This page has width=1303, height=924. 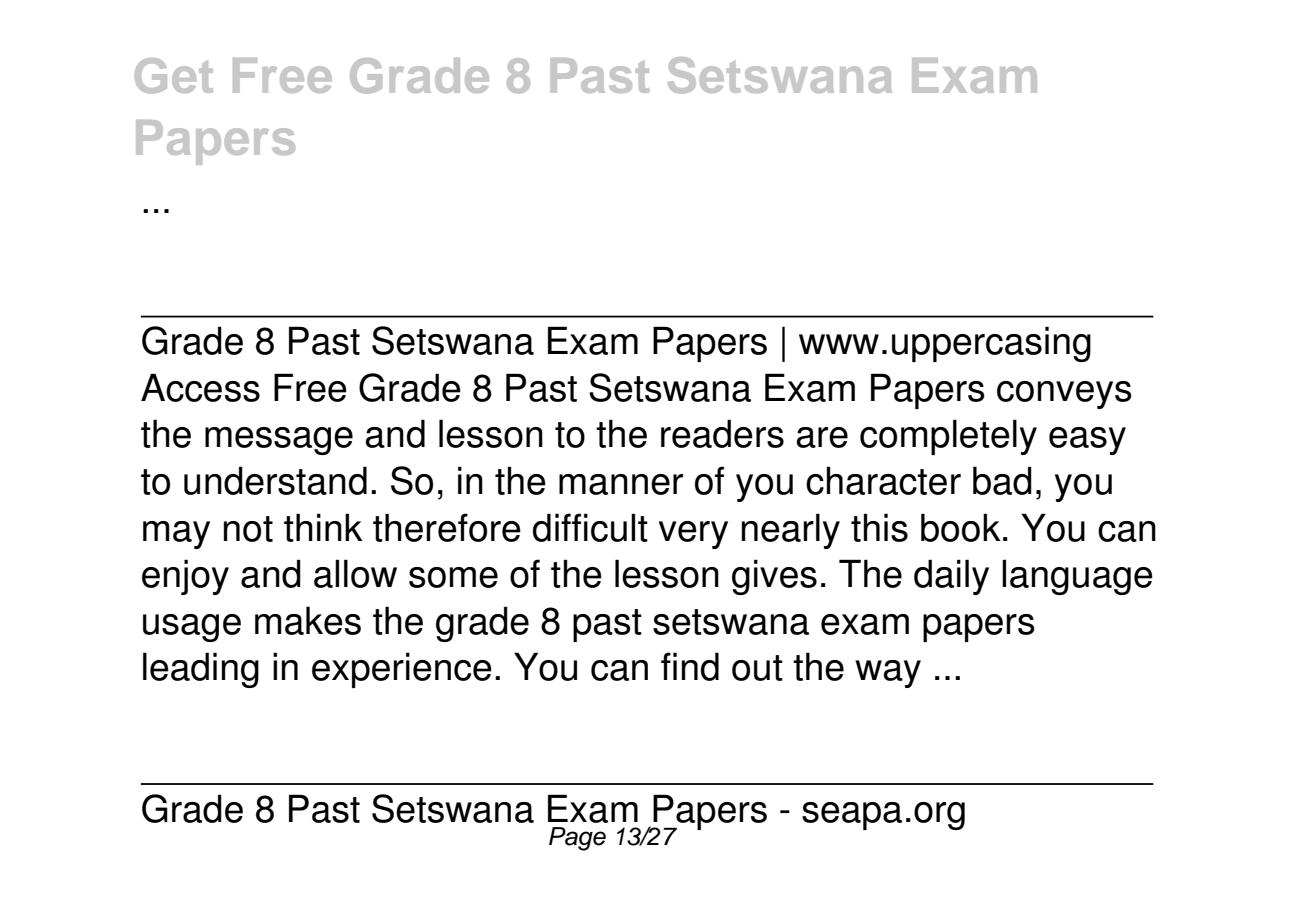 I want to click on Access, so click(x=200, y=387).
